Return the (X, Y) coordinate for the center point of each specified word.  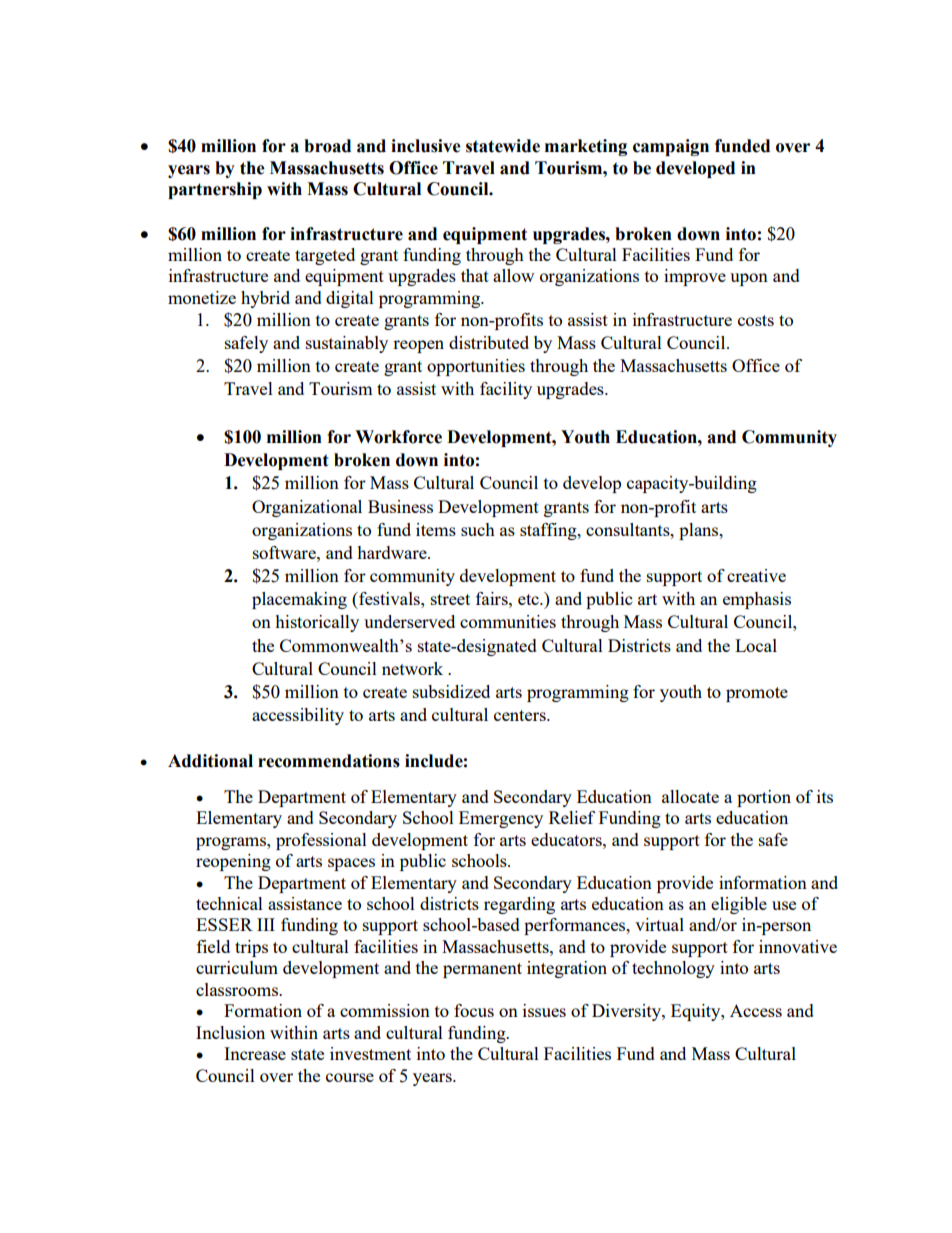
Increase (255, 1053)
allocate (690, 796)
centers (521, 715)
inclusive (426, 146)
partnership (215, 190)
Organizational (307, 508)
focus (474, 1010)
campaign (671, 147)
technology (673, 969)
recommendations (329, 761)
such (478, 529)
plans (700, 531)
